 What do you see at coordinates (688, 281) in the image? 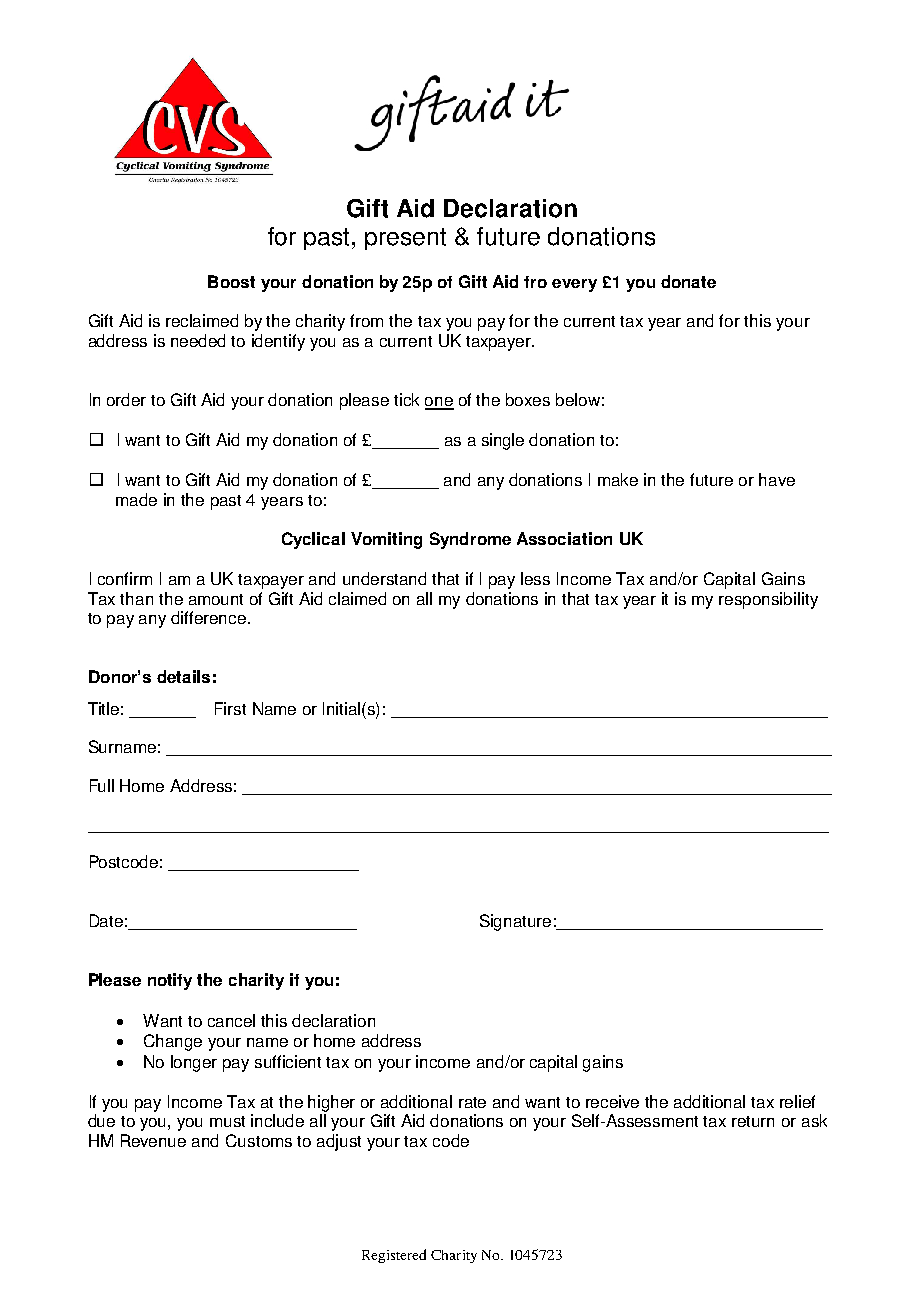
I see `donate` at bounding box center [688, 281].
